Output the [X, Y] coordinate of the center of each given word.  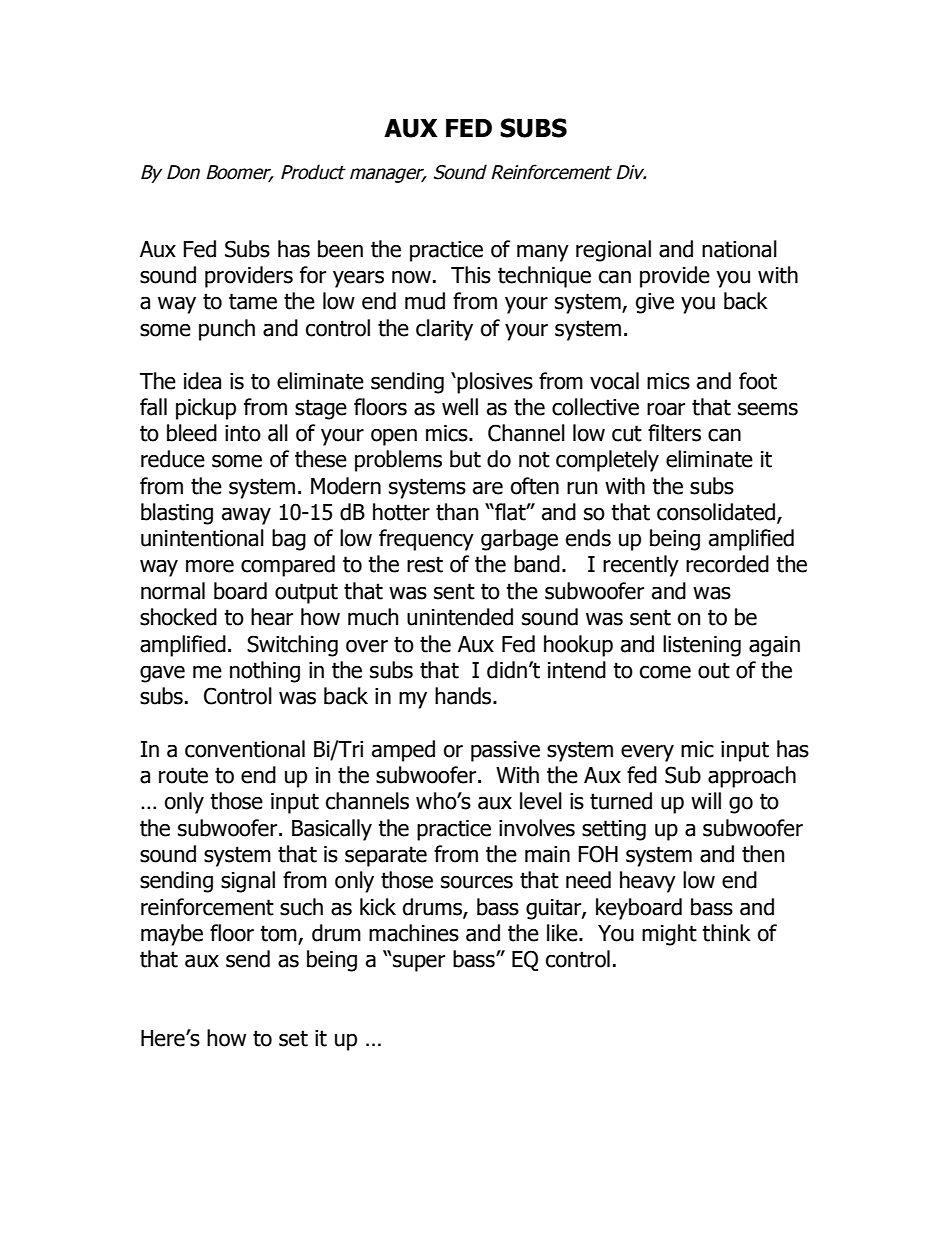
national [739, 249]
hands [464, 696]
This [471, 275]
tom [279, 934]
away [246, 516]
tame [253, 301]
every [647, 753]
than [457, 512]
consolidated [717, 513]
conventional [245, 749]
